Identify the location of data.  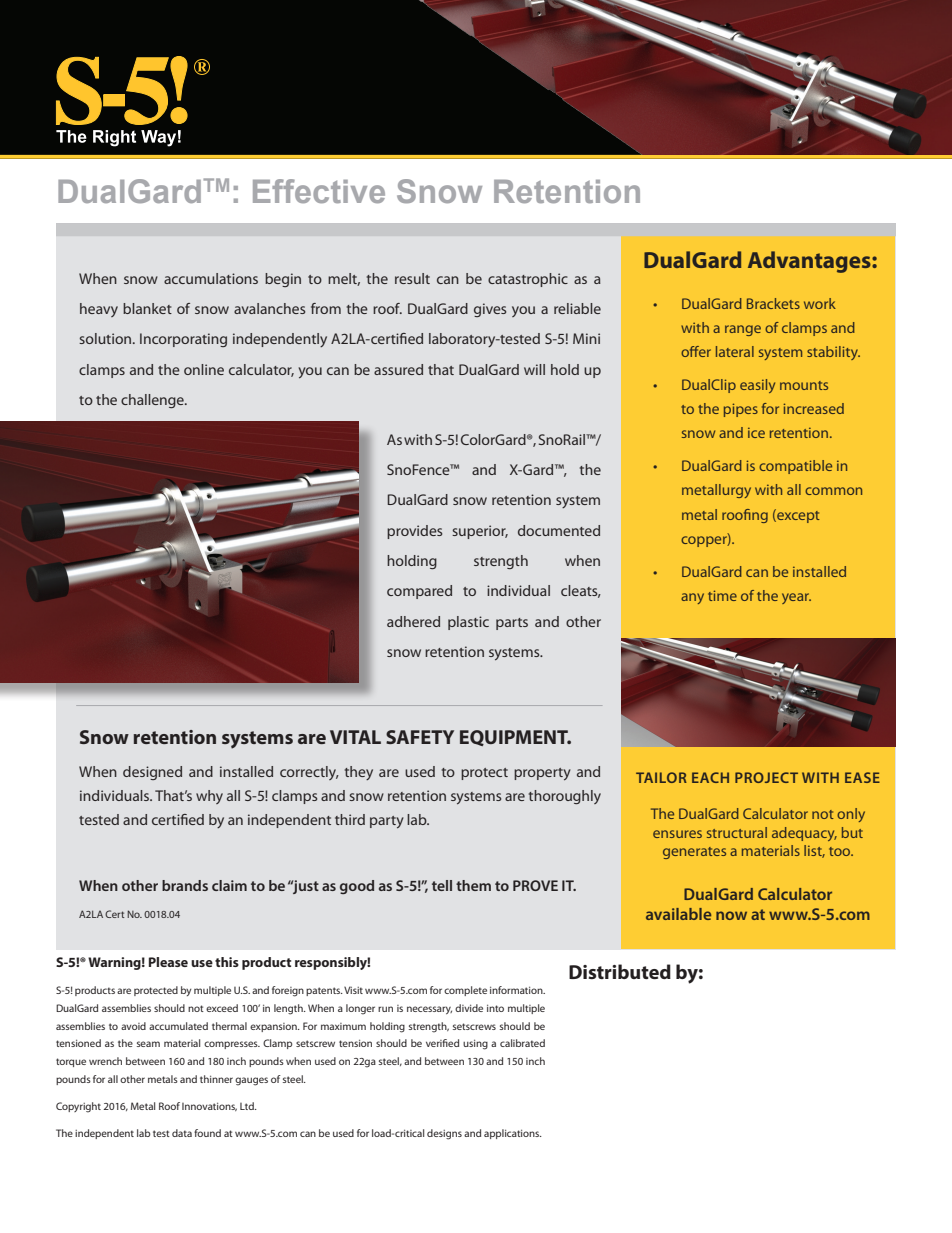
(182, 1133).
